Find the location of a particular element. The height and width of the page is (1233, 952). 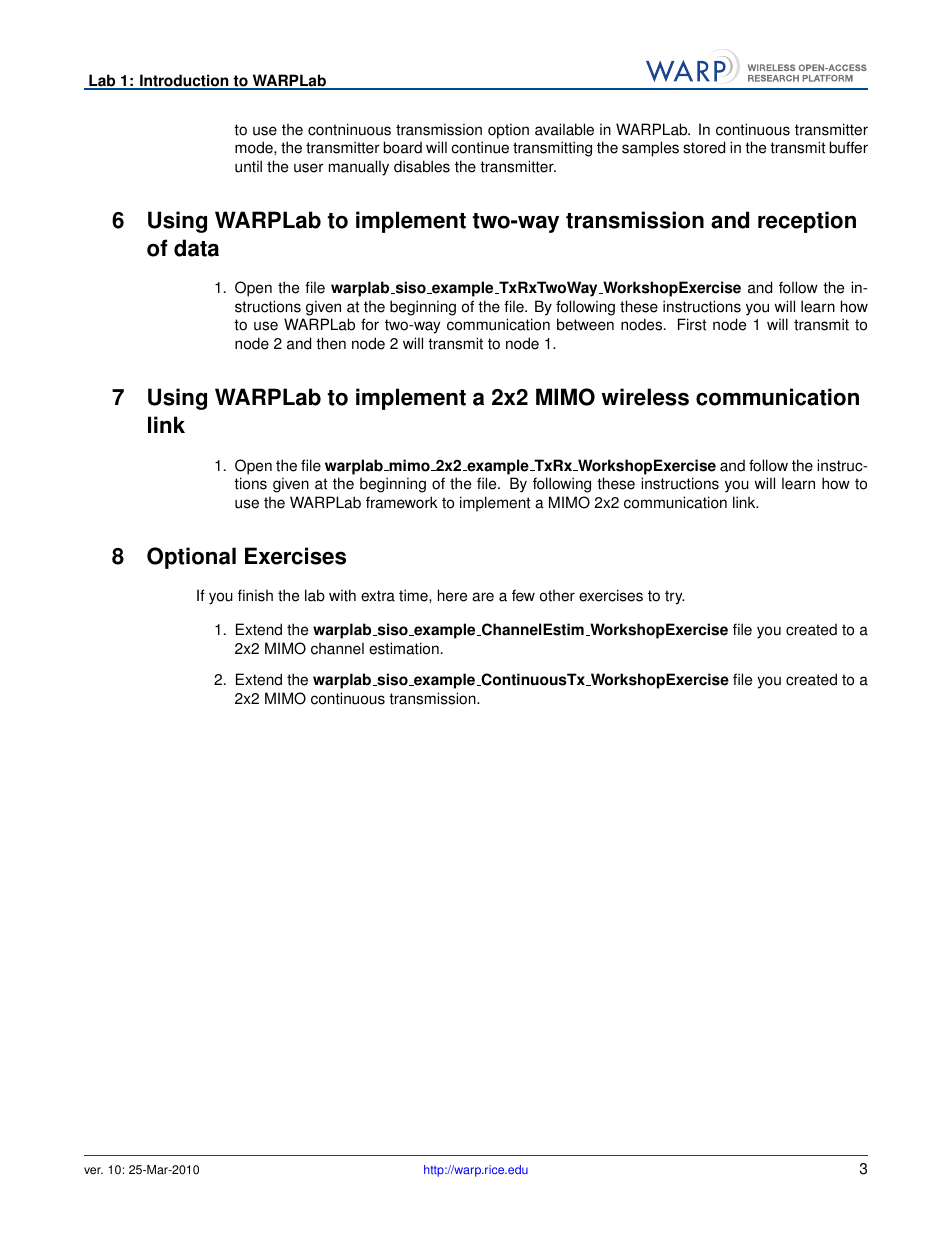

ver is located at coordinates (93, 1171).
